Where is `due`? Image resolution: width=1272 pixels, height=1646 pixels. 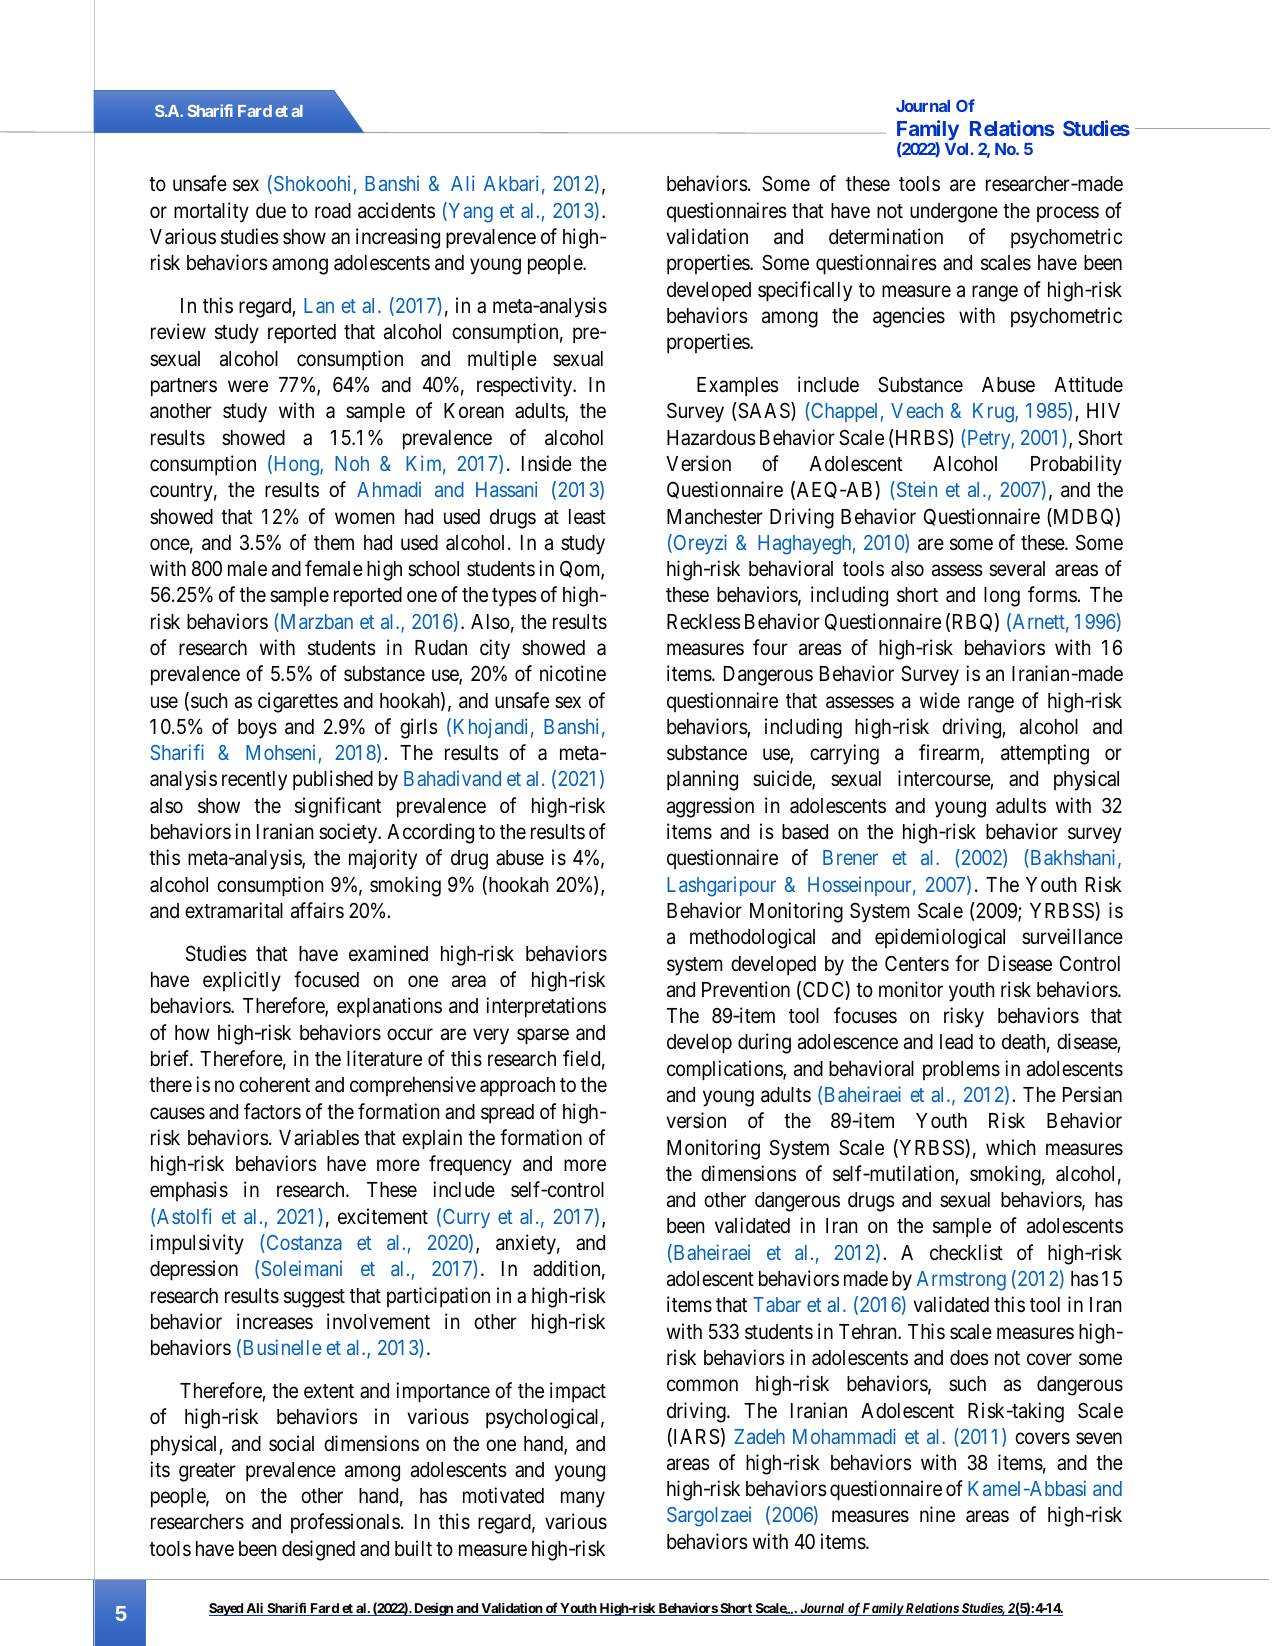 due is located at coordinates (271, 211).
